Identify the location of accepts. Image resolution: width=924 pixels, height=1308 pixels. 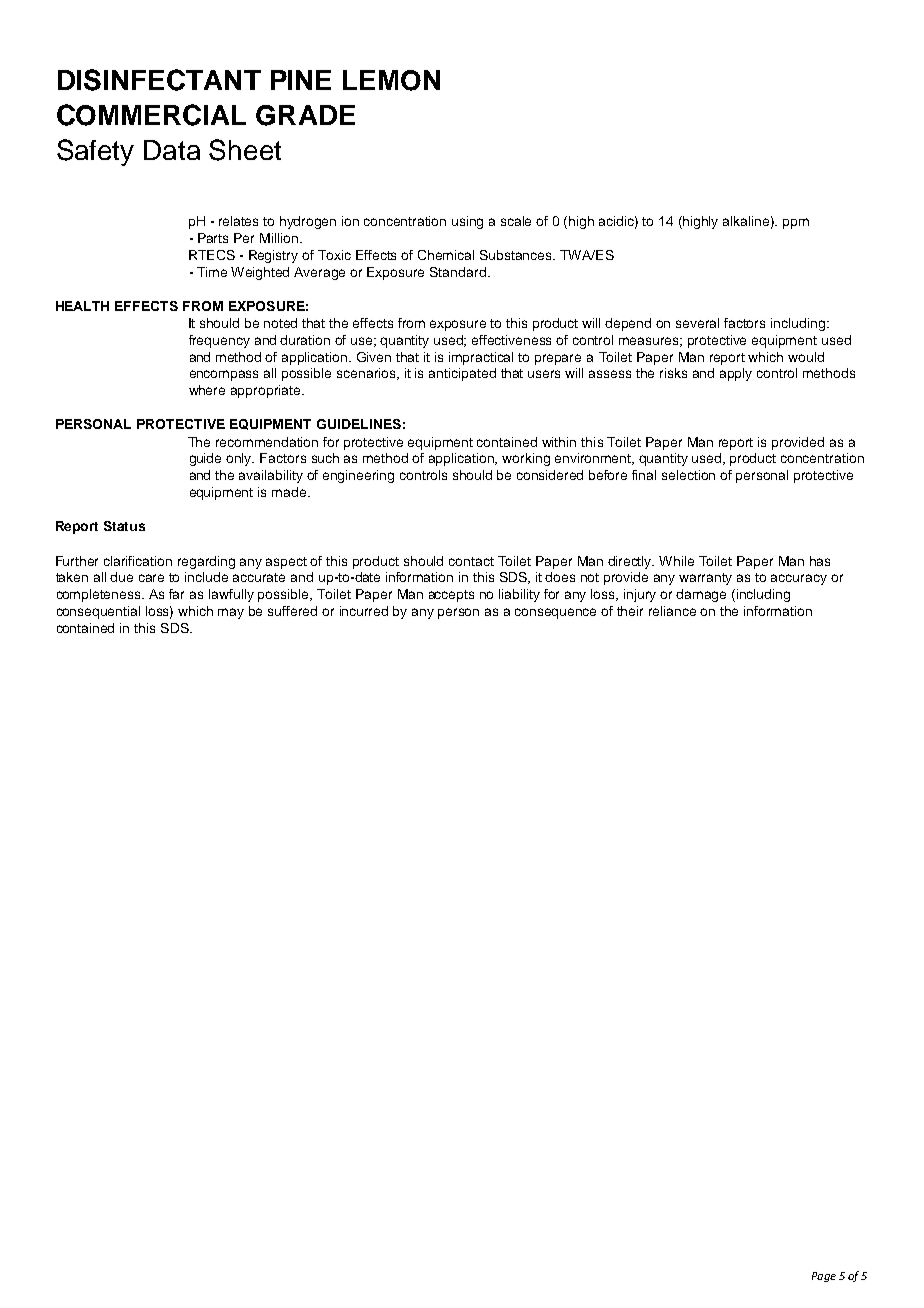
(451, 596).
